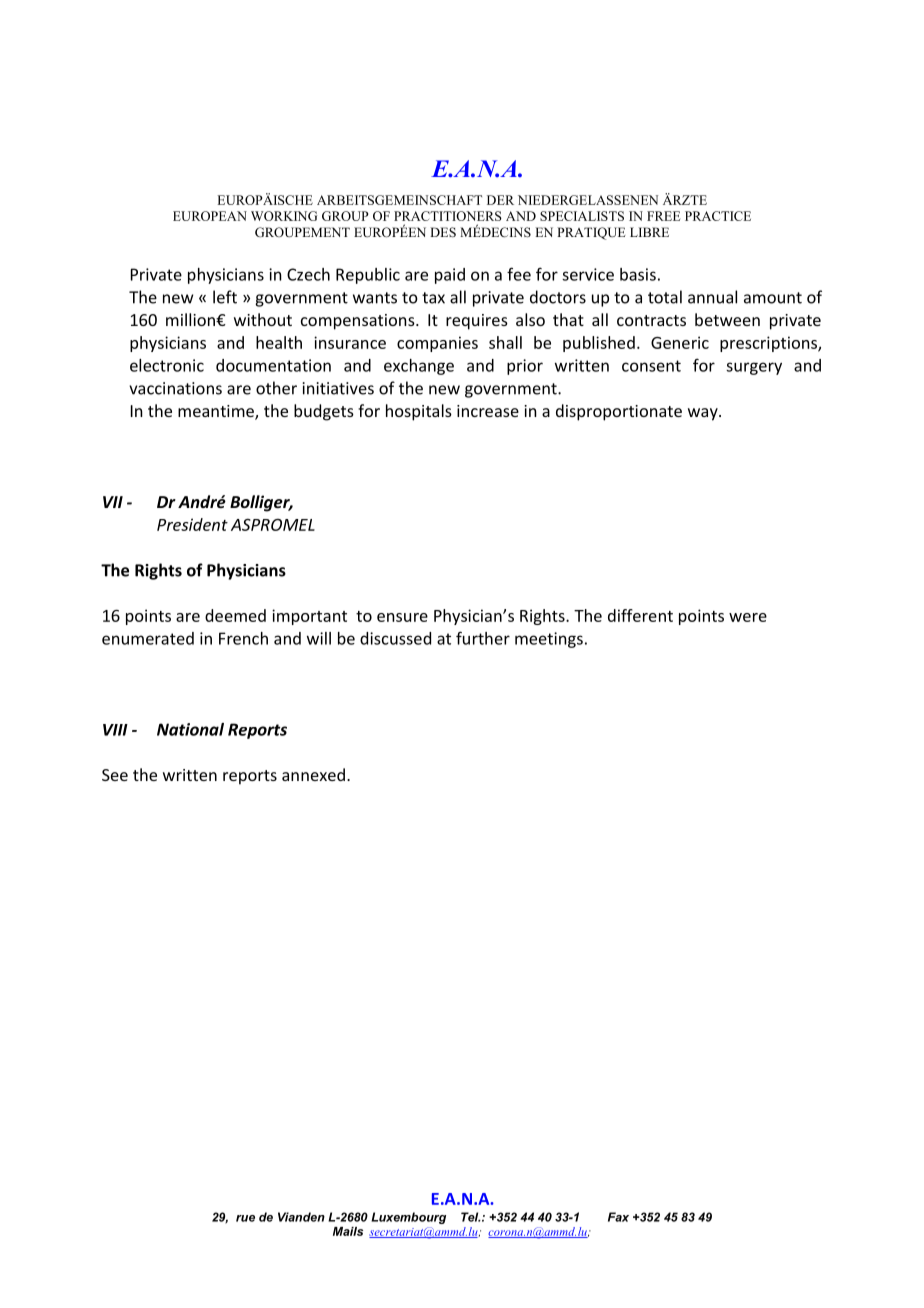  What do you see at coordinates (190, 729) in the page?
I see `National` at bounding box center [190, 729].
